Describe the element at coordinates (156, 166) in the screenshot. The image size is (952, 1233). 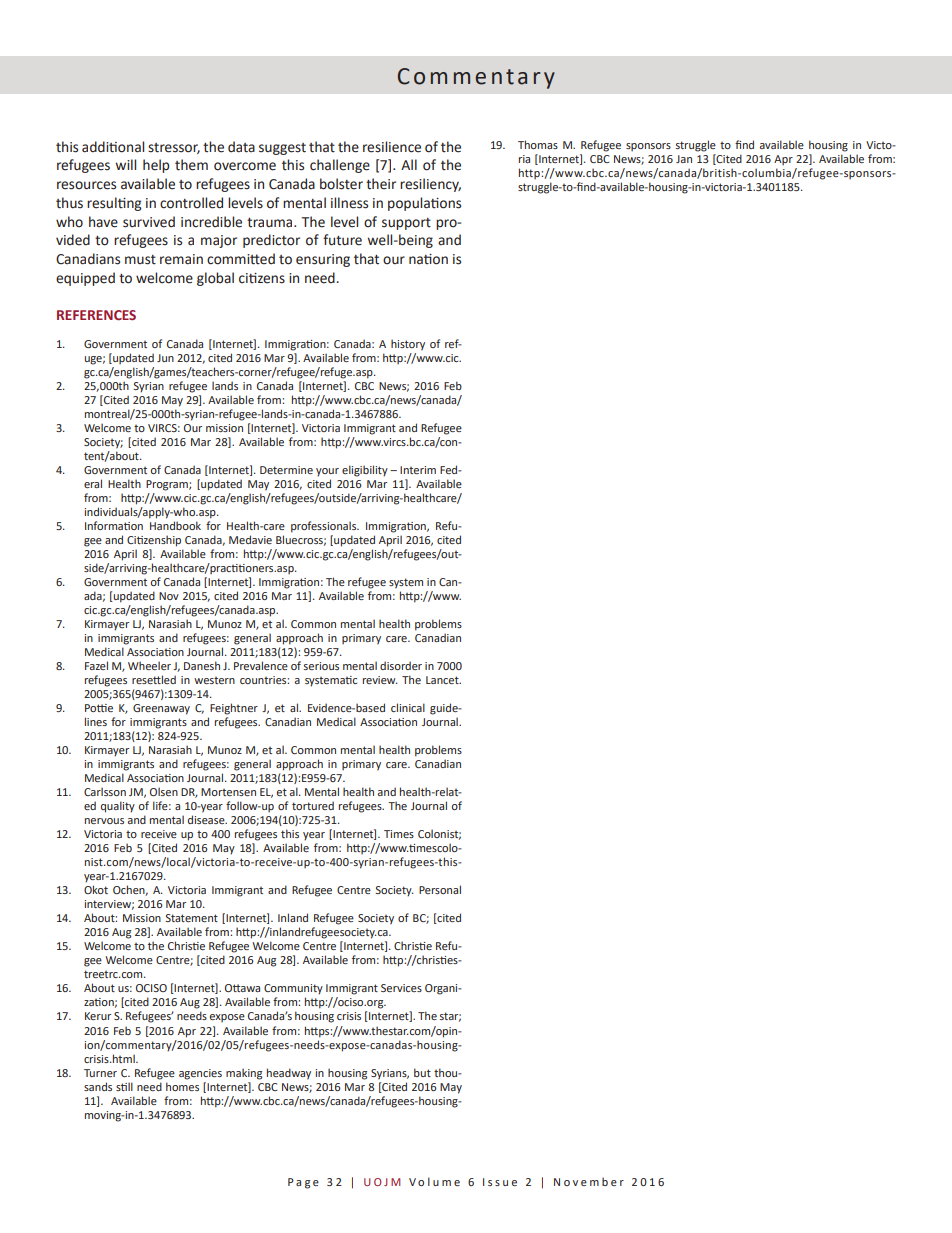
I see `help` at that location.
